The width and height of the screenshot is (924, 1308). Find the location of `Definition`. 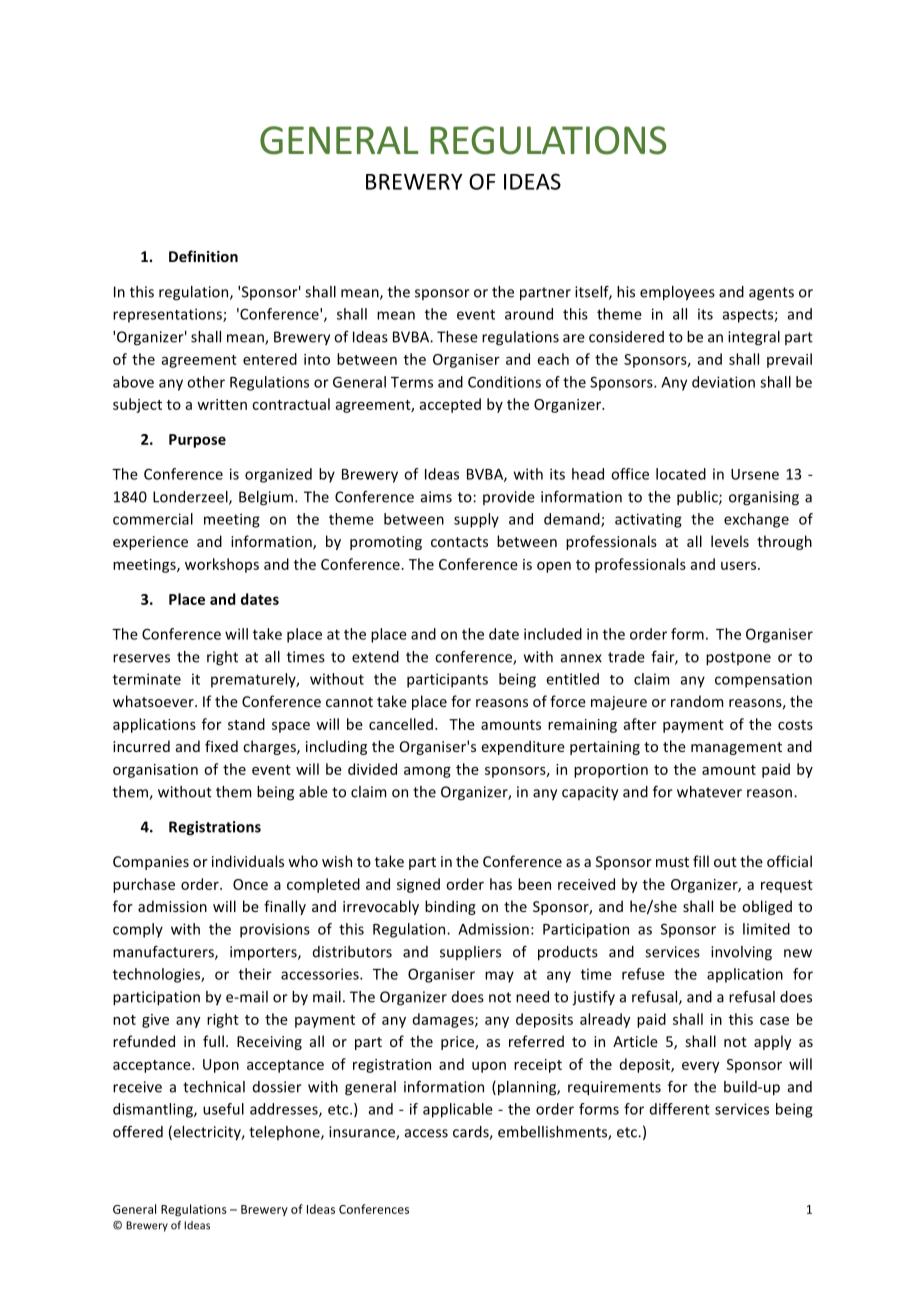

Definition is located at coordinates (203, 256).
